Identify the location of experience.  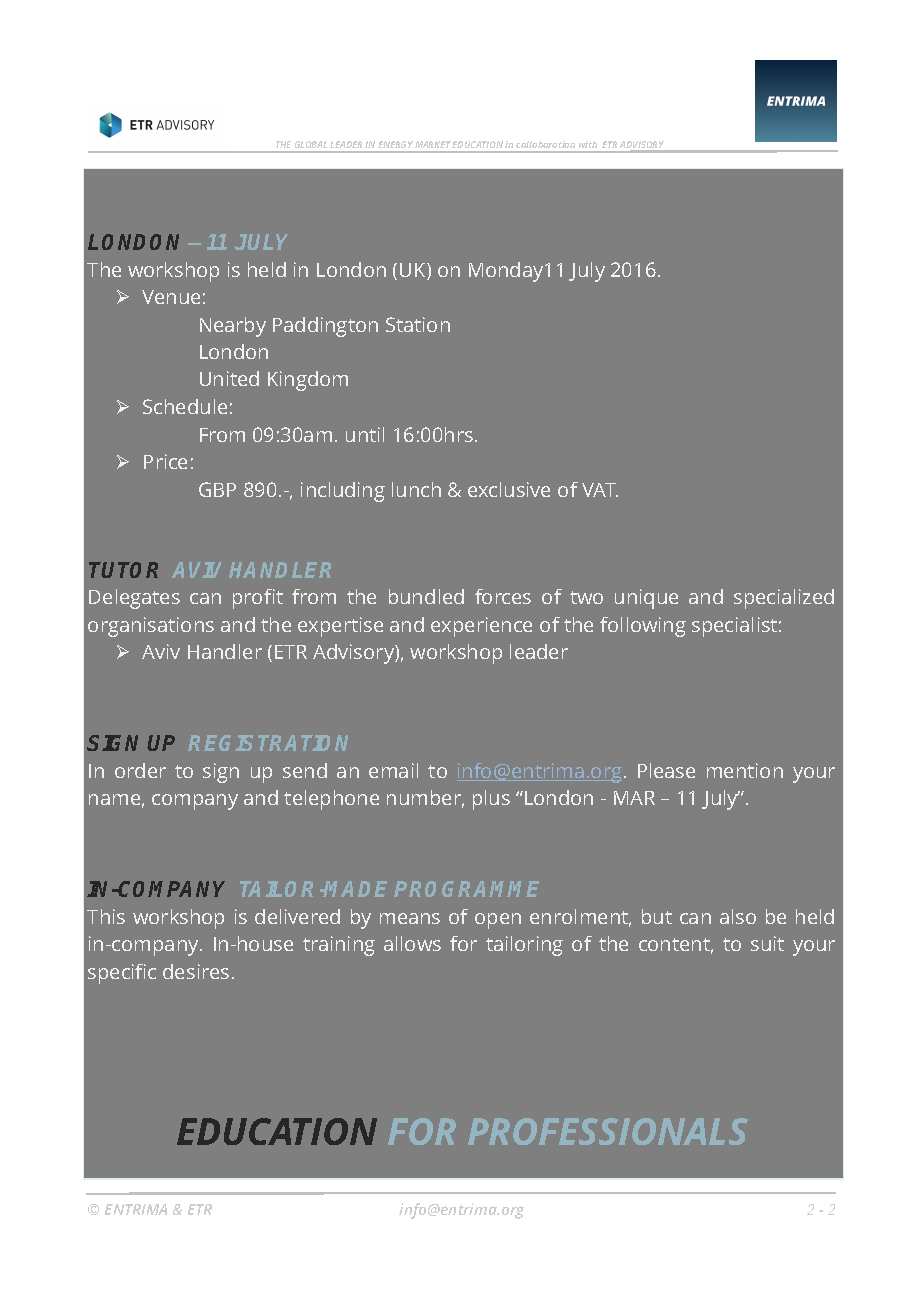
(481, 627).
